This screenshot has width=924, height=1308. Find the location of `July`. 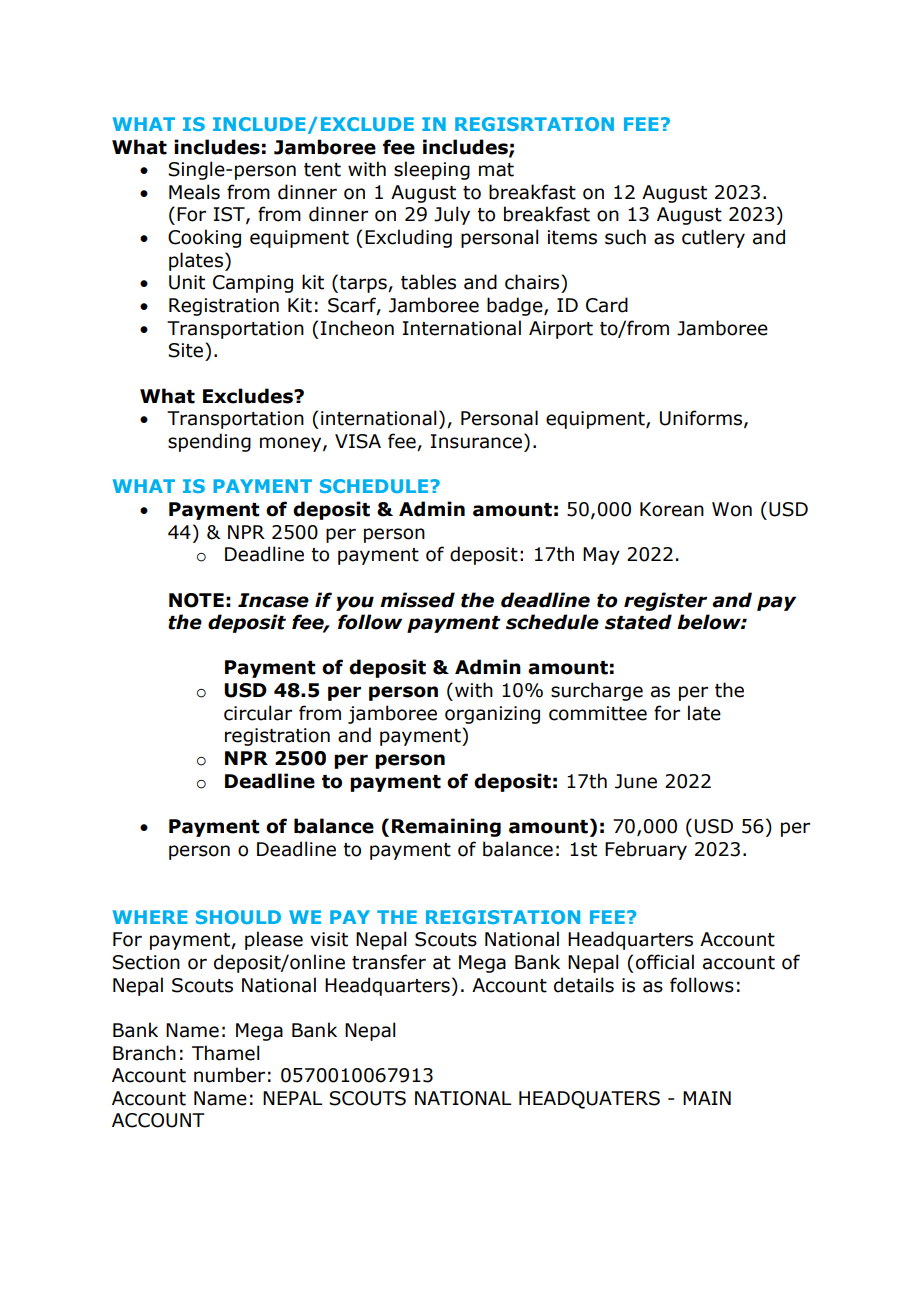

July is located at coordinates (452, 215).
